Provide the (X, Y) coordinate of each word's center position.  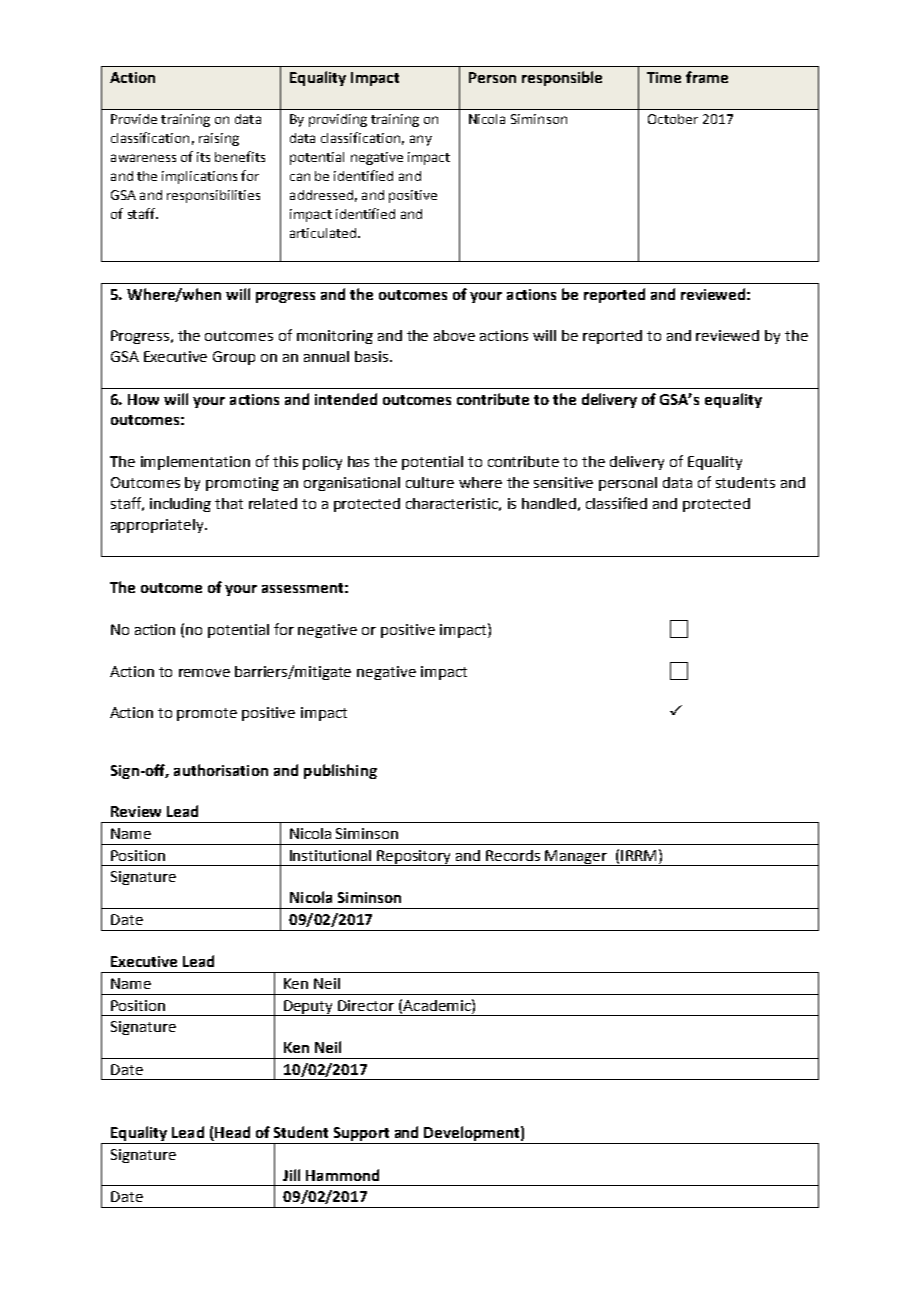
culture (430, 482)
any (421, 140)
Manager (577, 858)
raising (219, 139)
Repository (415, 858)
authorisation (221, 770)
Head (231, 1133)
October (673, 119)
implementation (195, 463)
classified (616, 503)
